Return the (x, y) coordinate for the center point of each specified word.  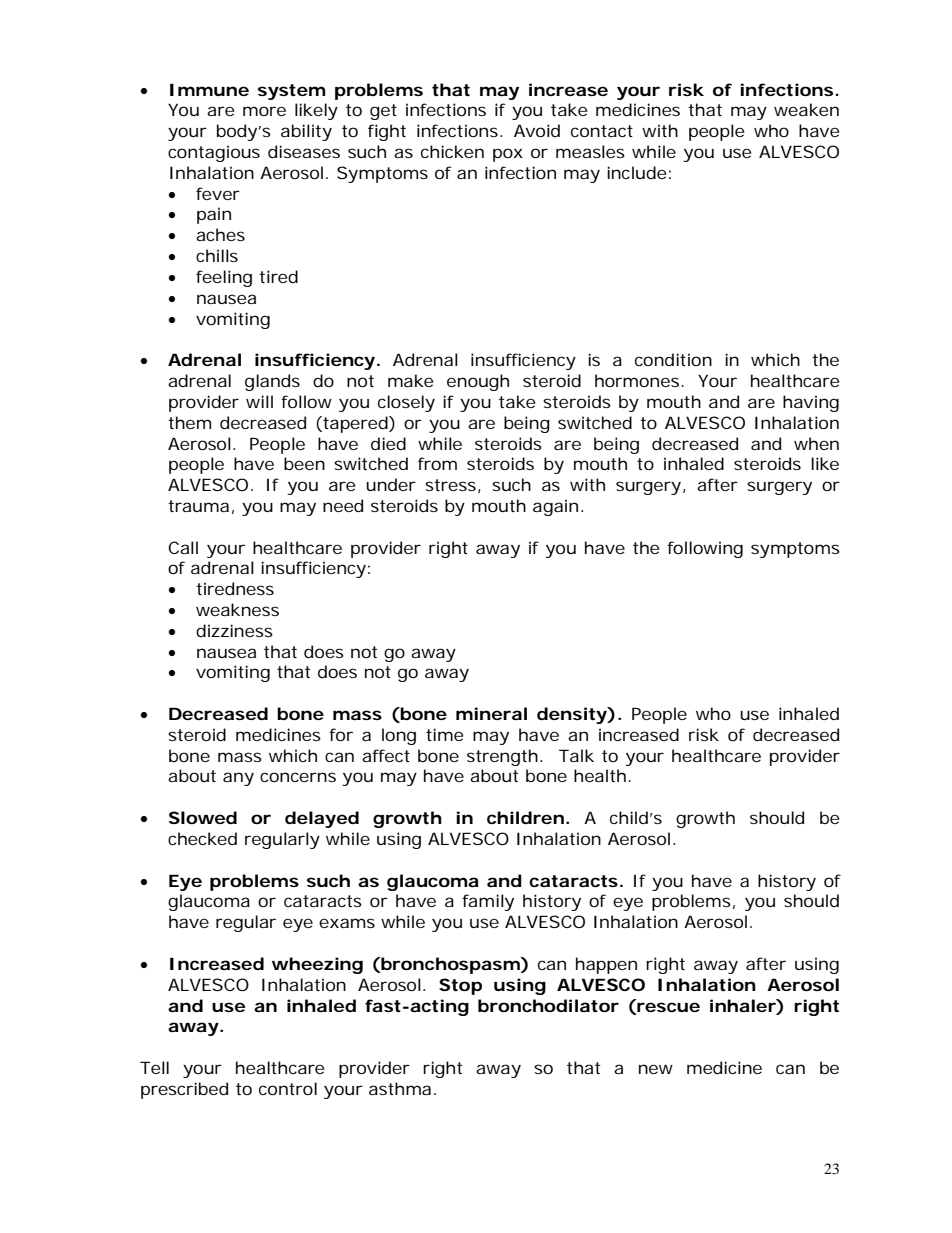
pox (508, 155)
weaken (806, 109)
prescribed (184, 1090)
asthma (400, 1088)
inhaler (743, 1005)
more (264, 111)
